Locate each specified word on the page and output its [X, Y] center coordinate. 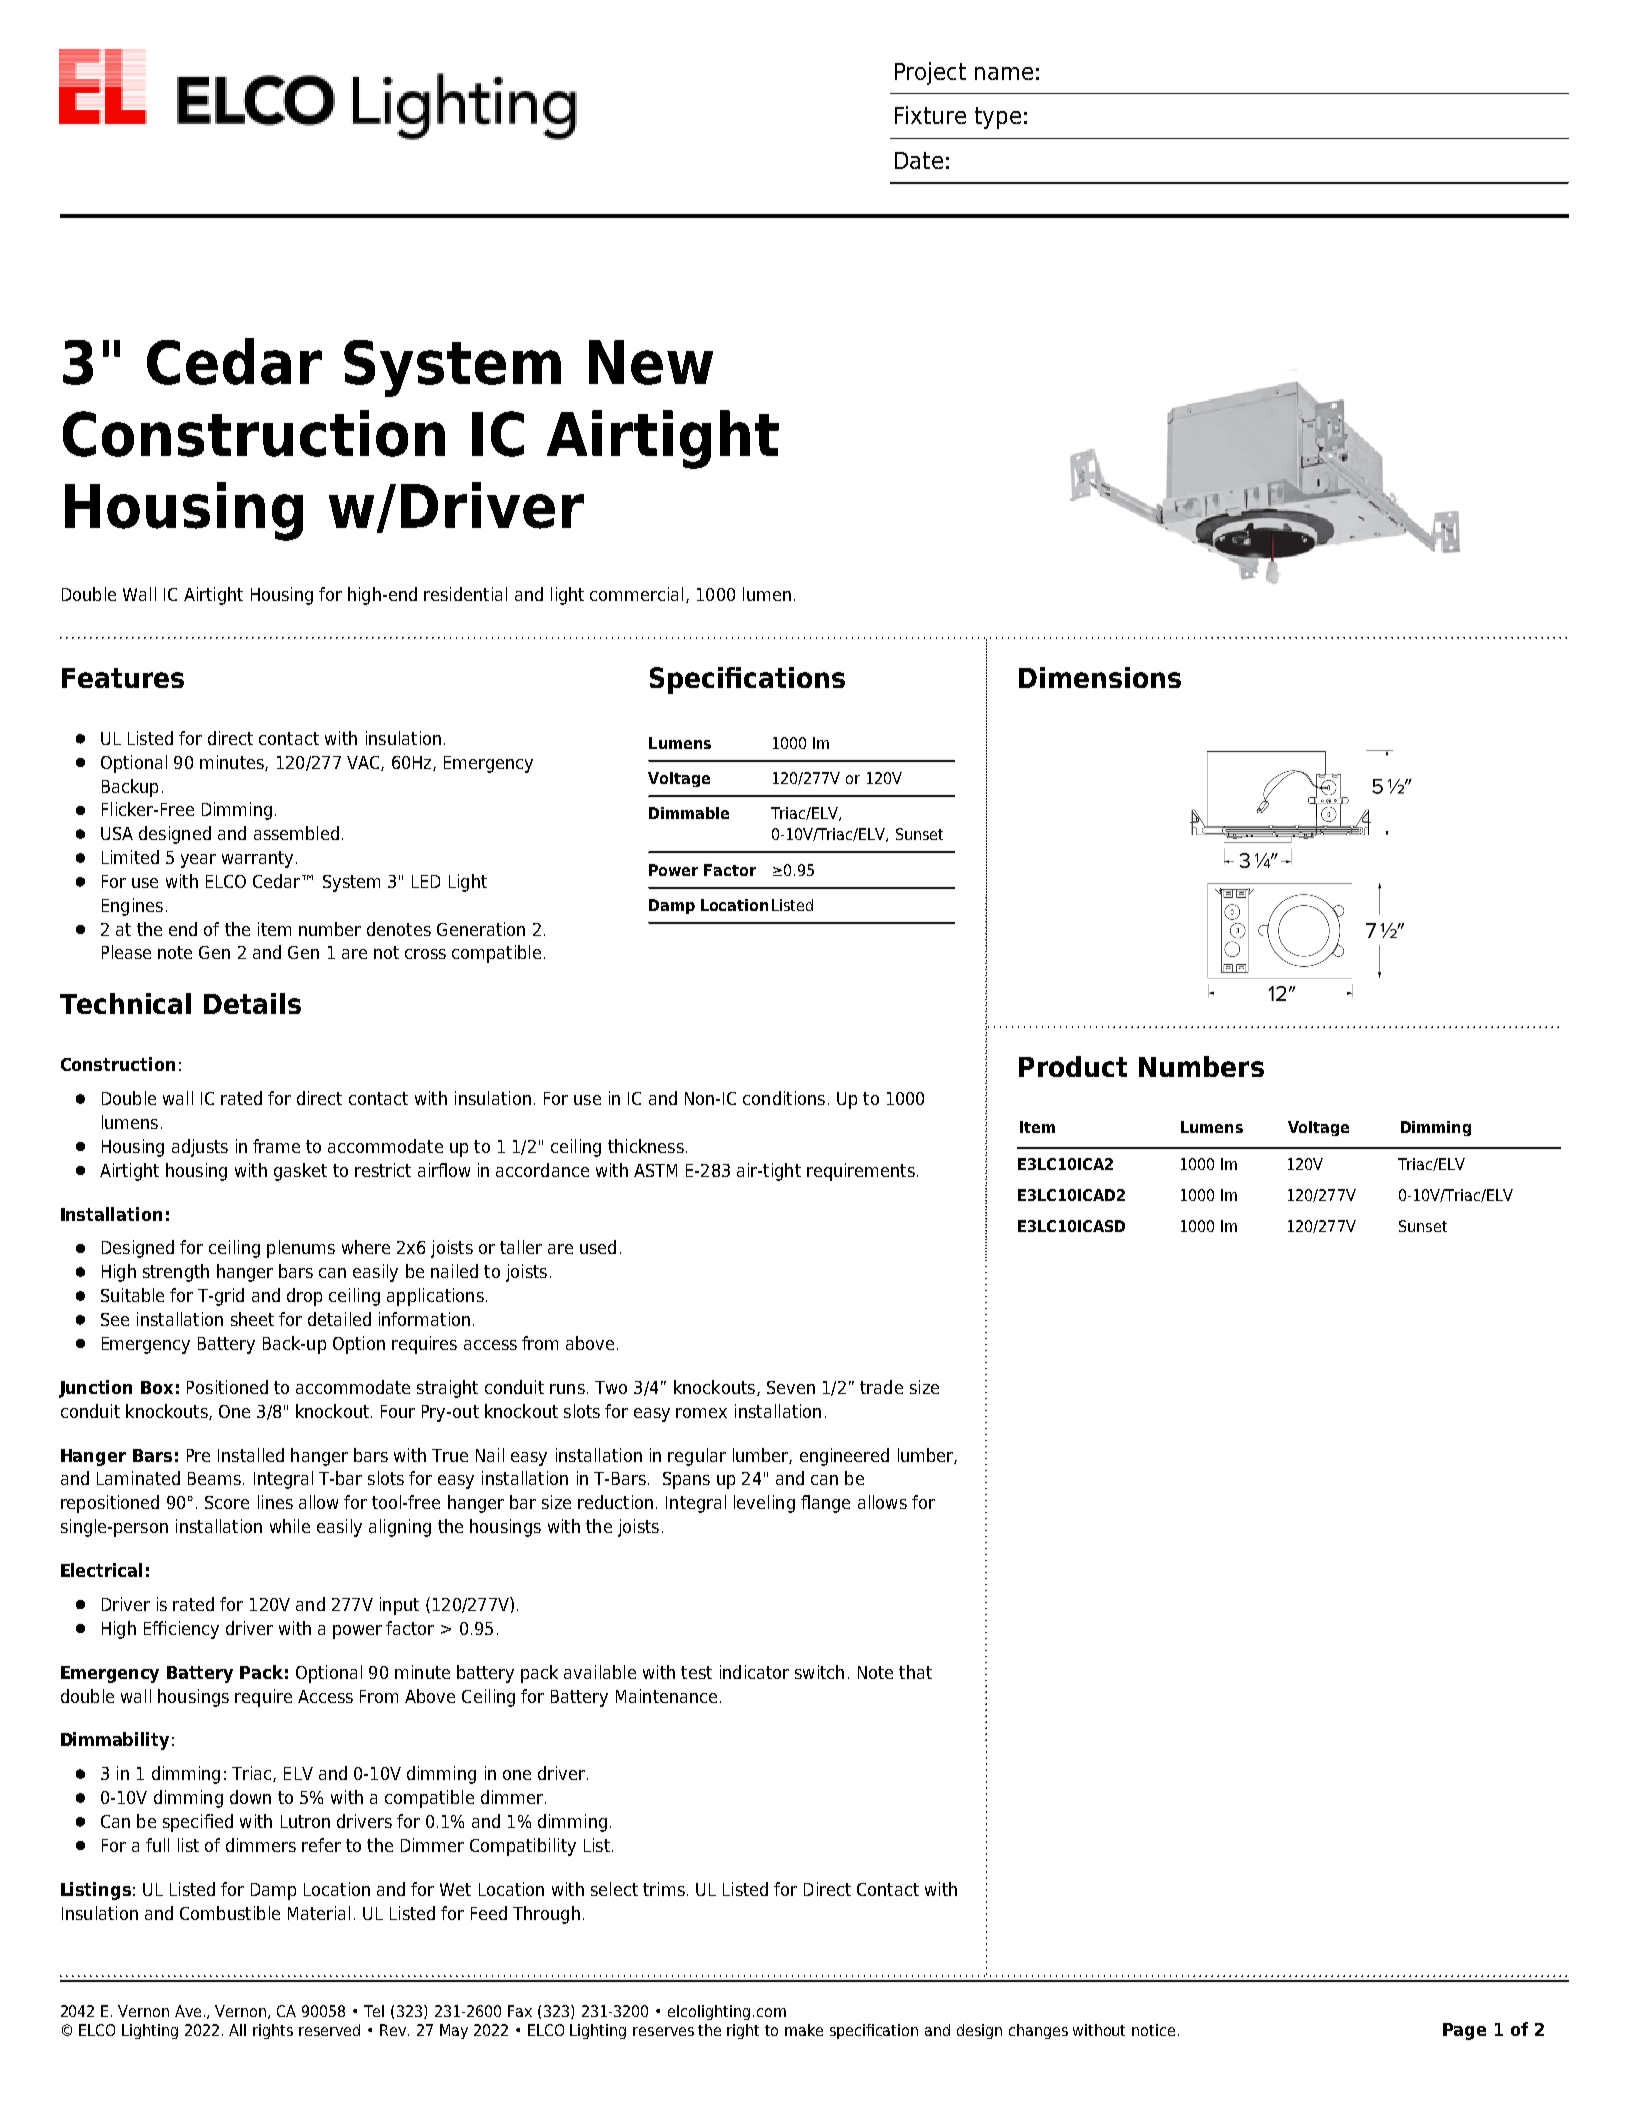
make [804, 2030]
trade [881, 1387]
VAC [364, 763]
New [651, 362]
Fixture [930, 115]
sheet [252, 1319]
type [998, 118]
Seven [791, 1387]
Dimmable [689, 813]
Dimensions [1100, 677]
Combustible [230, 1913]
